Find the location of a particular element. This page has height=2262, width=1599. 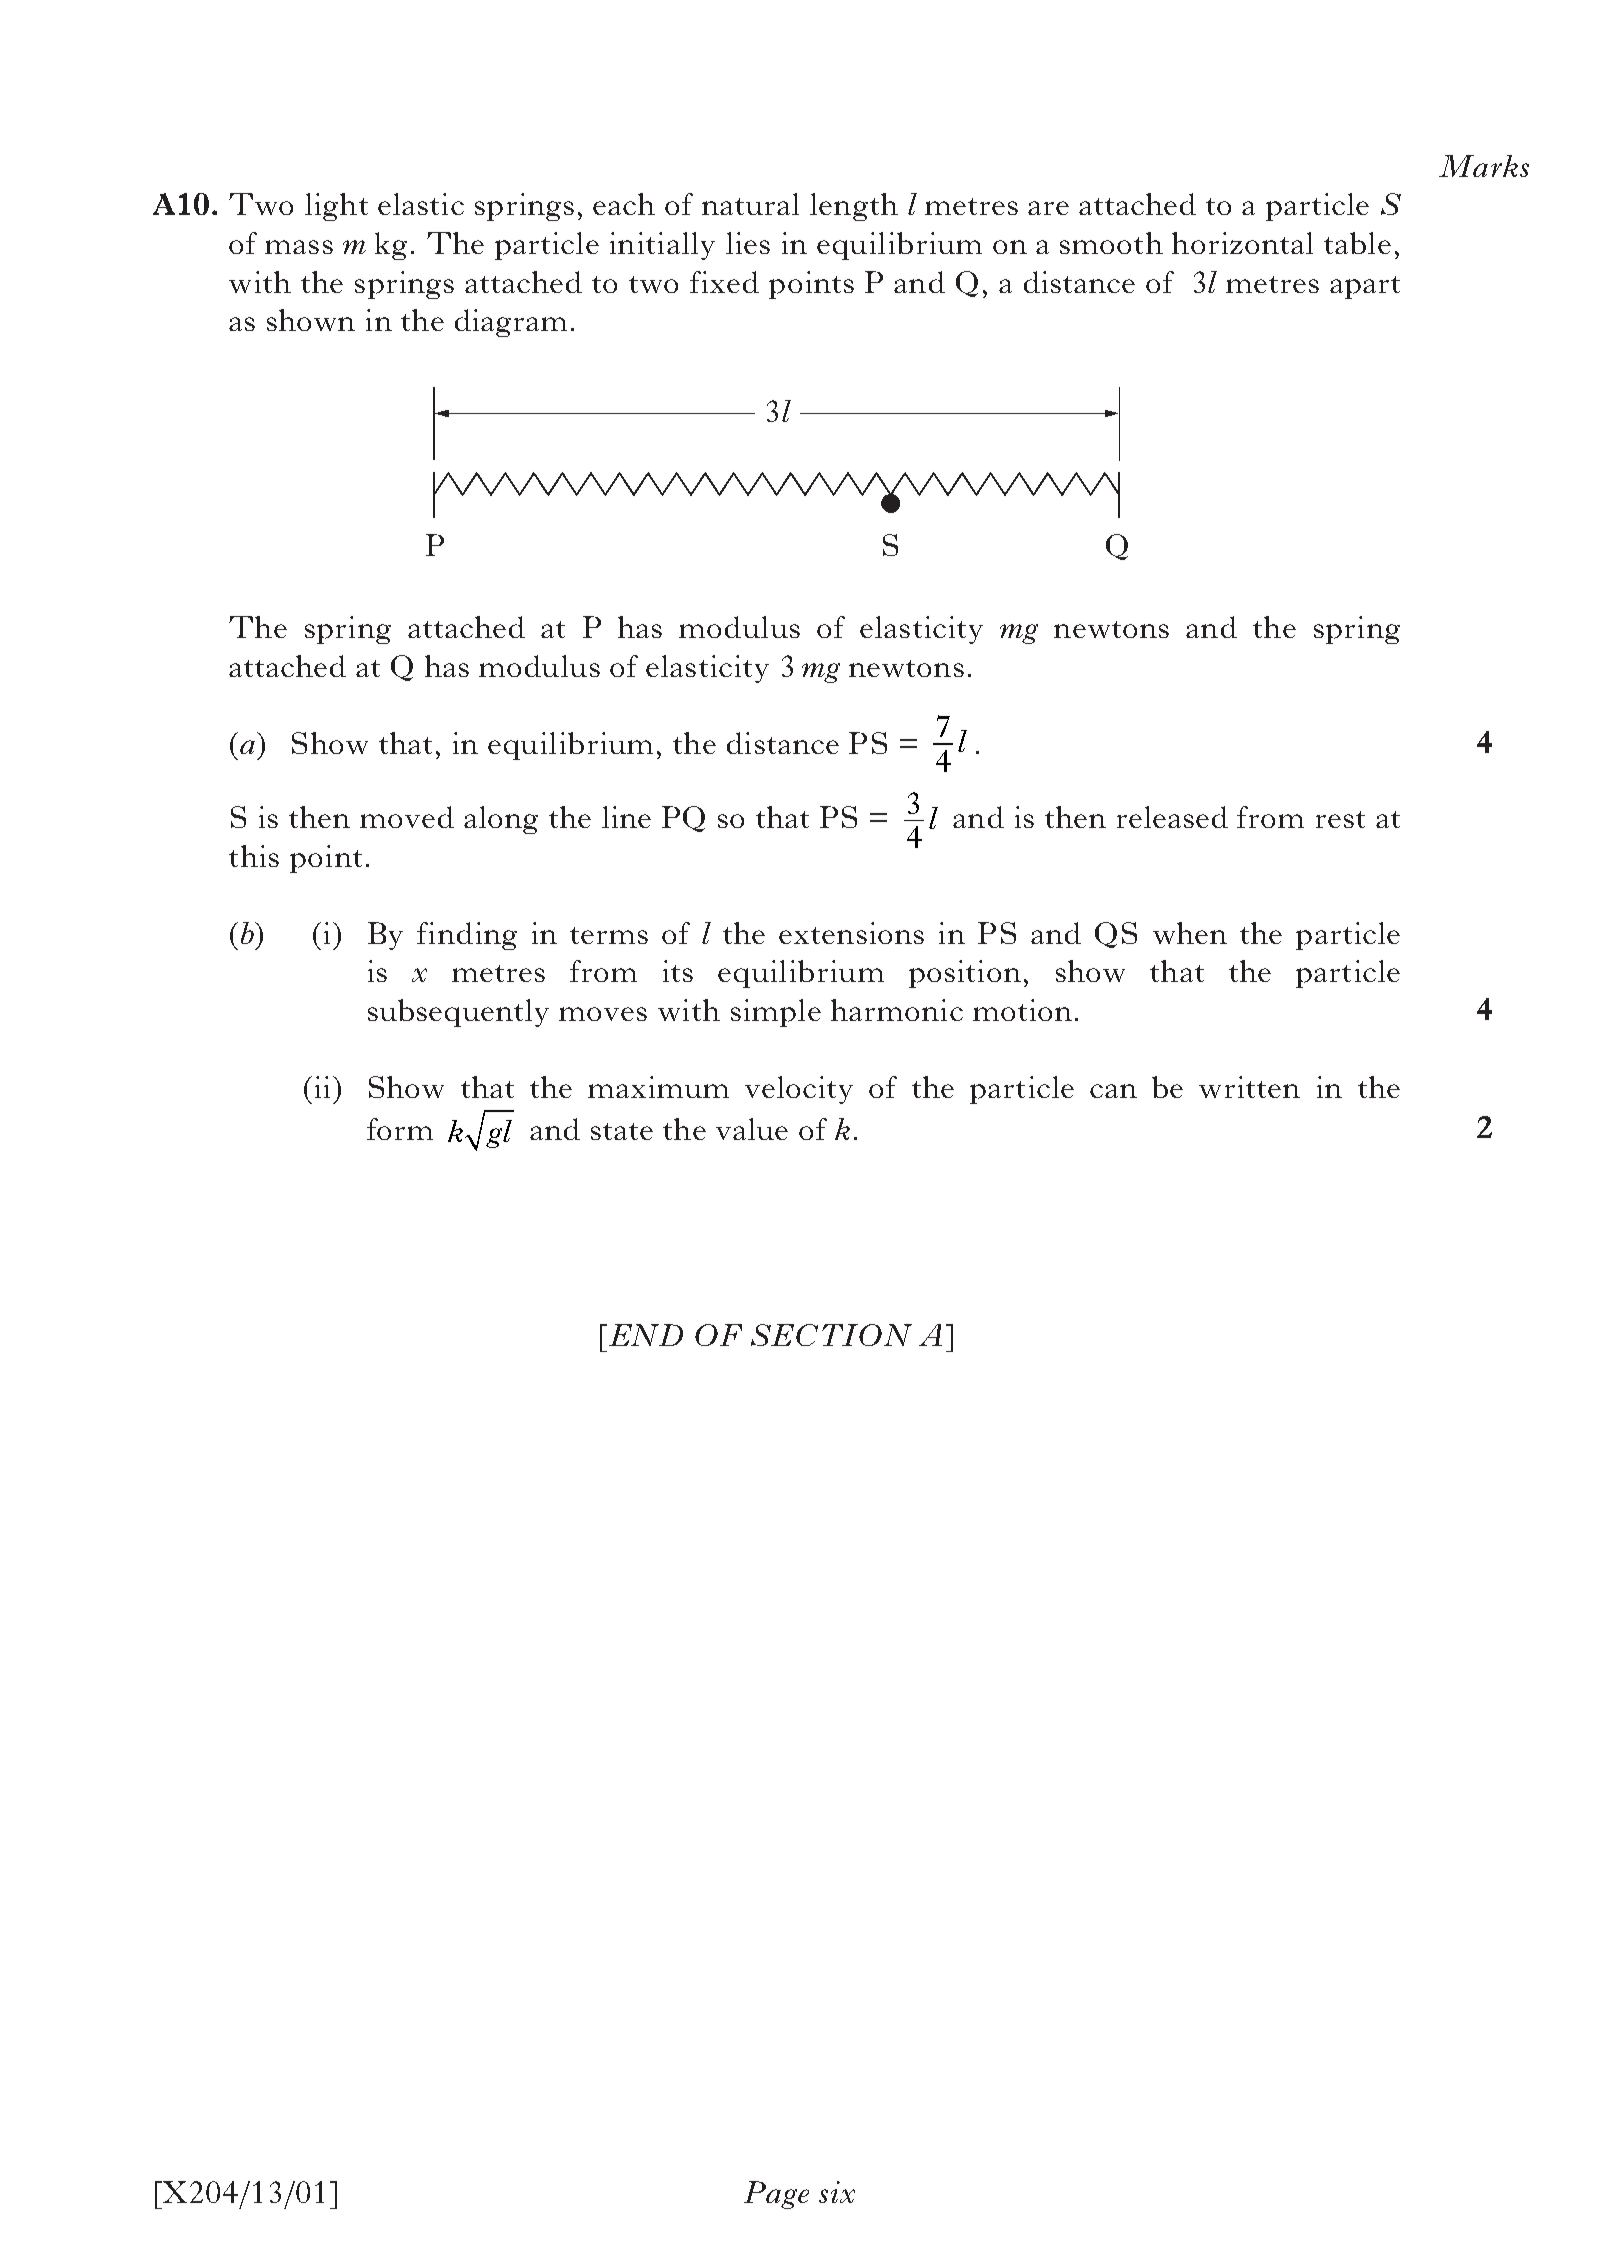

rest is located at coordinates (1340, 819).
